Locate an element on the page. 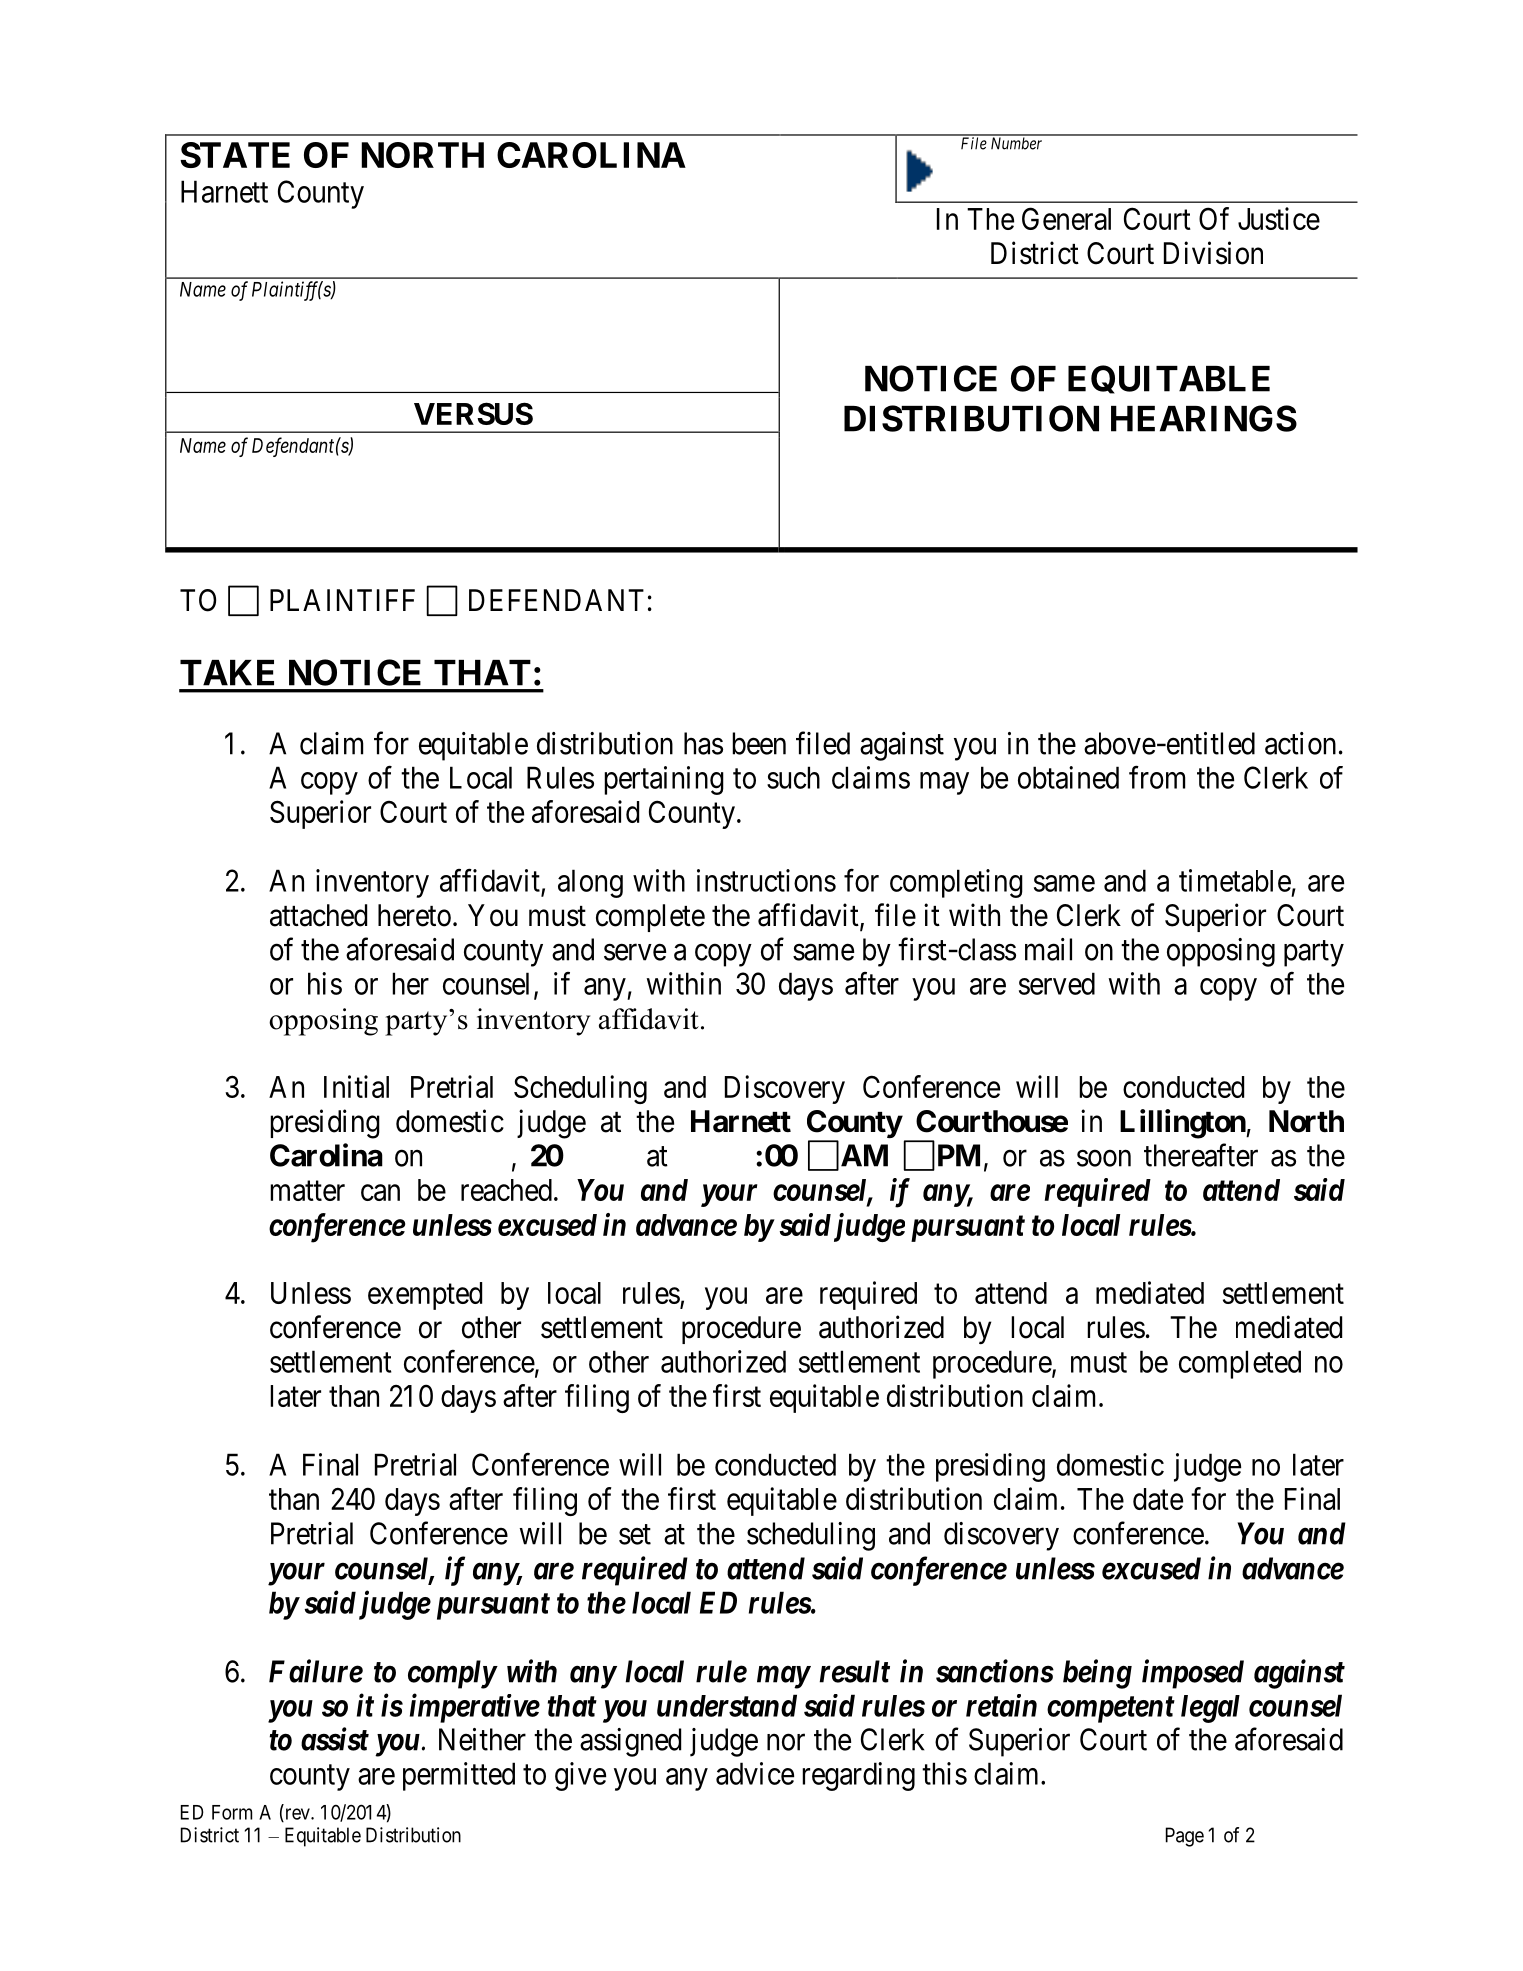 The width and height of the page is (1523, 1971). General is located at coordinates (1066, 218).
